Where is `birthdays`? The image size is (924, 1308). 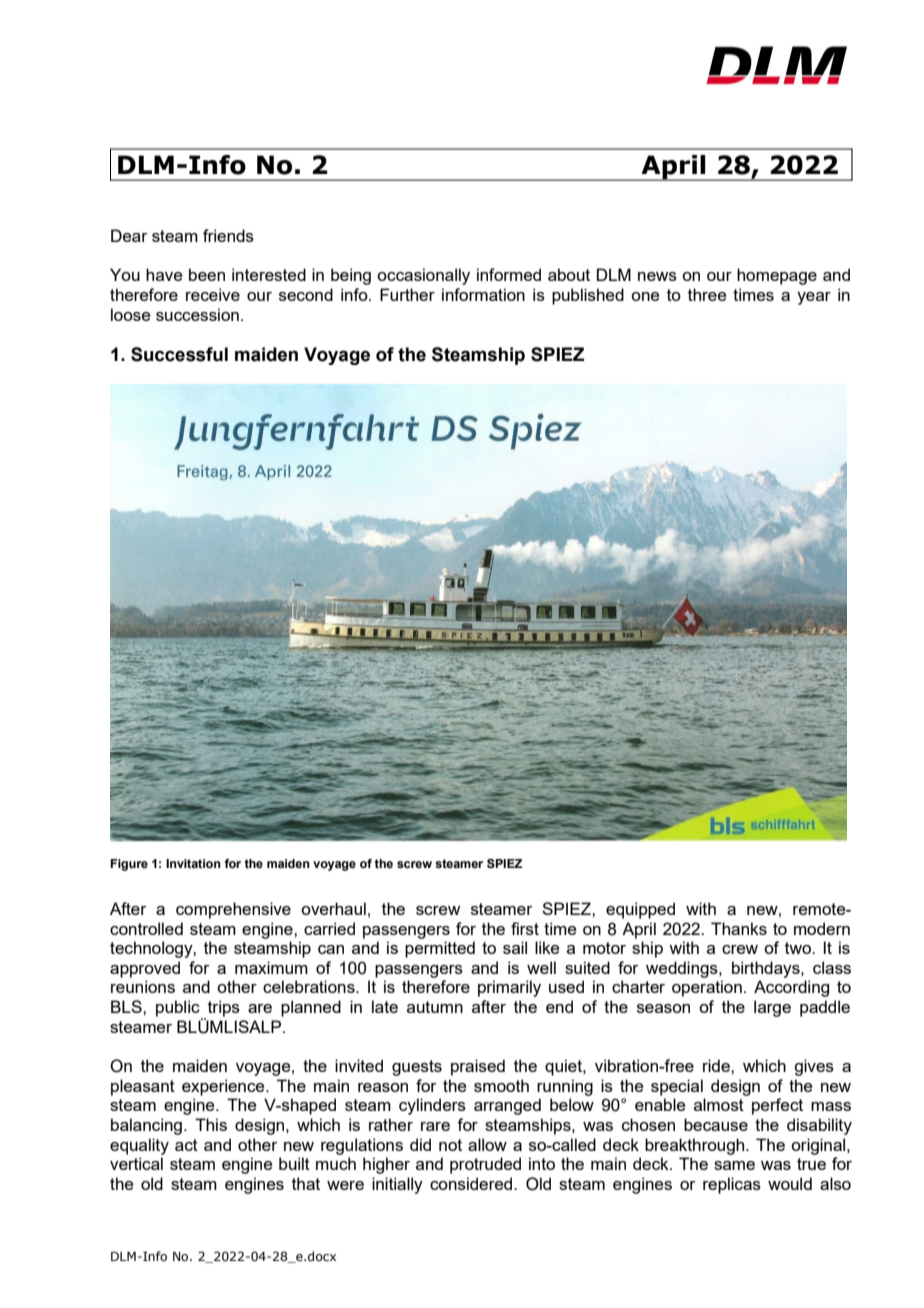
birthdays is located at coordinates (767, 969).
